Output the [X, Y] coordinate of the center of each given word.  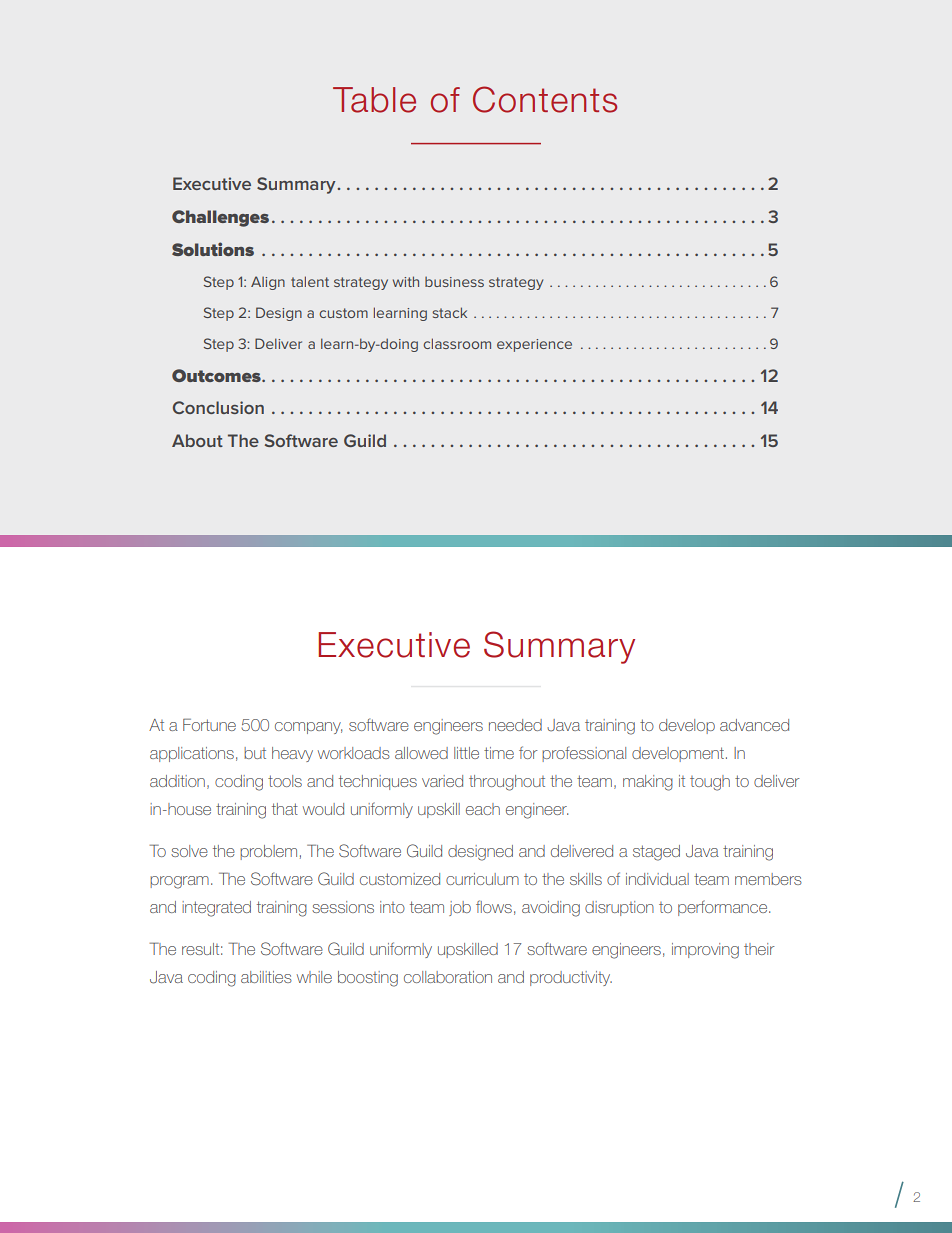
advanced [754, 725]
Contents [545, 99]
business [454, 282]
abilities [266, 977]
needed [515, 725]
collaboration [448, 977]
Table [374, 100]
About [197, 440]
